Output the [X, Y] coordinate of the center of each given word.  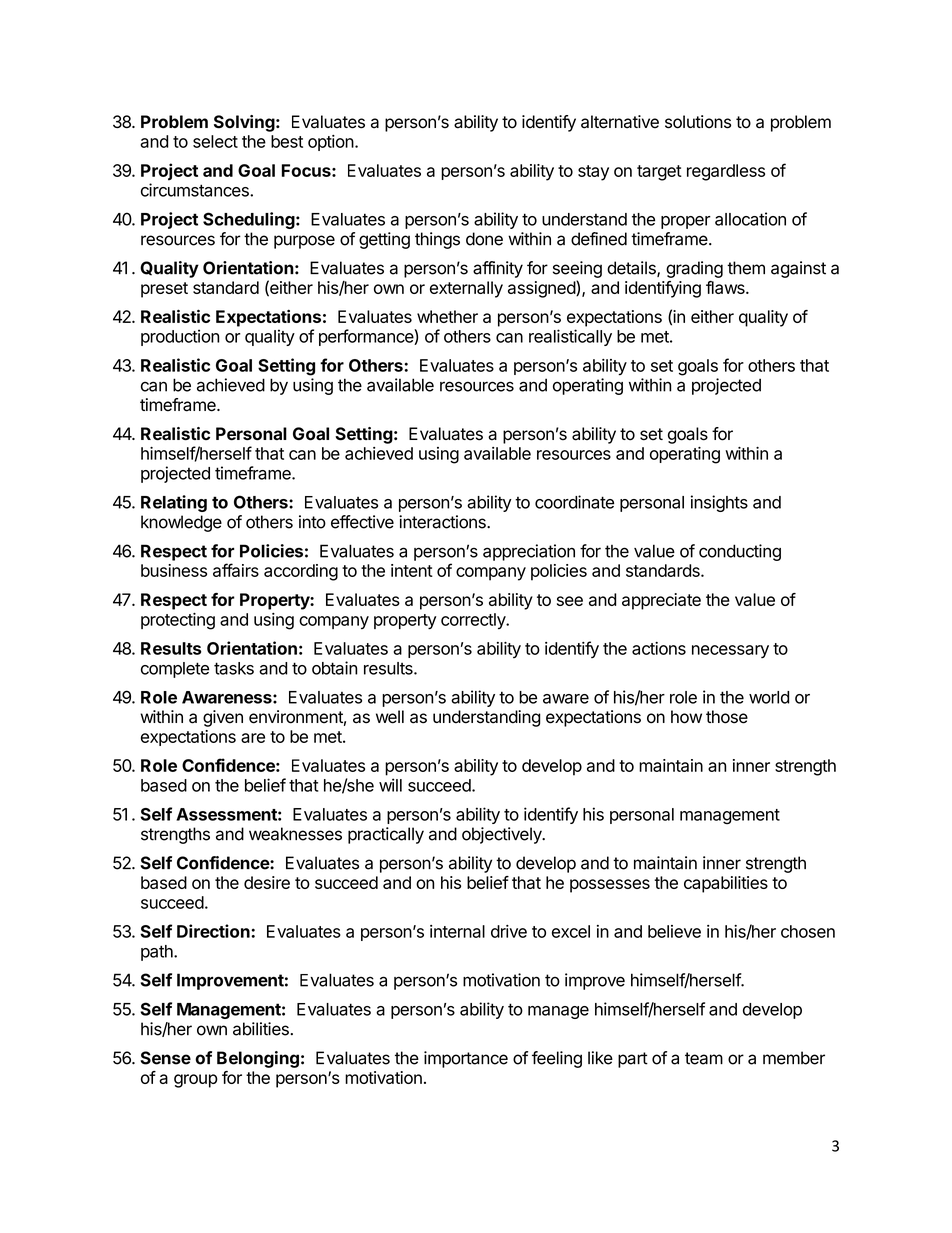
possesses [610, 886]
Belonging [258, 1059]
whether [447, 316]
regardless [726, 172]
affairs [236, 570]
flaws [726, 287]
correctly [474, 621]
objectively [503, 835]
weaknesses [295, 834]
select [215, 141]
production [180, 337]
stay [593, 173]
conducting [740, 552]
